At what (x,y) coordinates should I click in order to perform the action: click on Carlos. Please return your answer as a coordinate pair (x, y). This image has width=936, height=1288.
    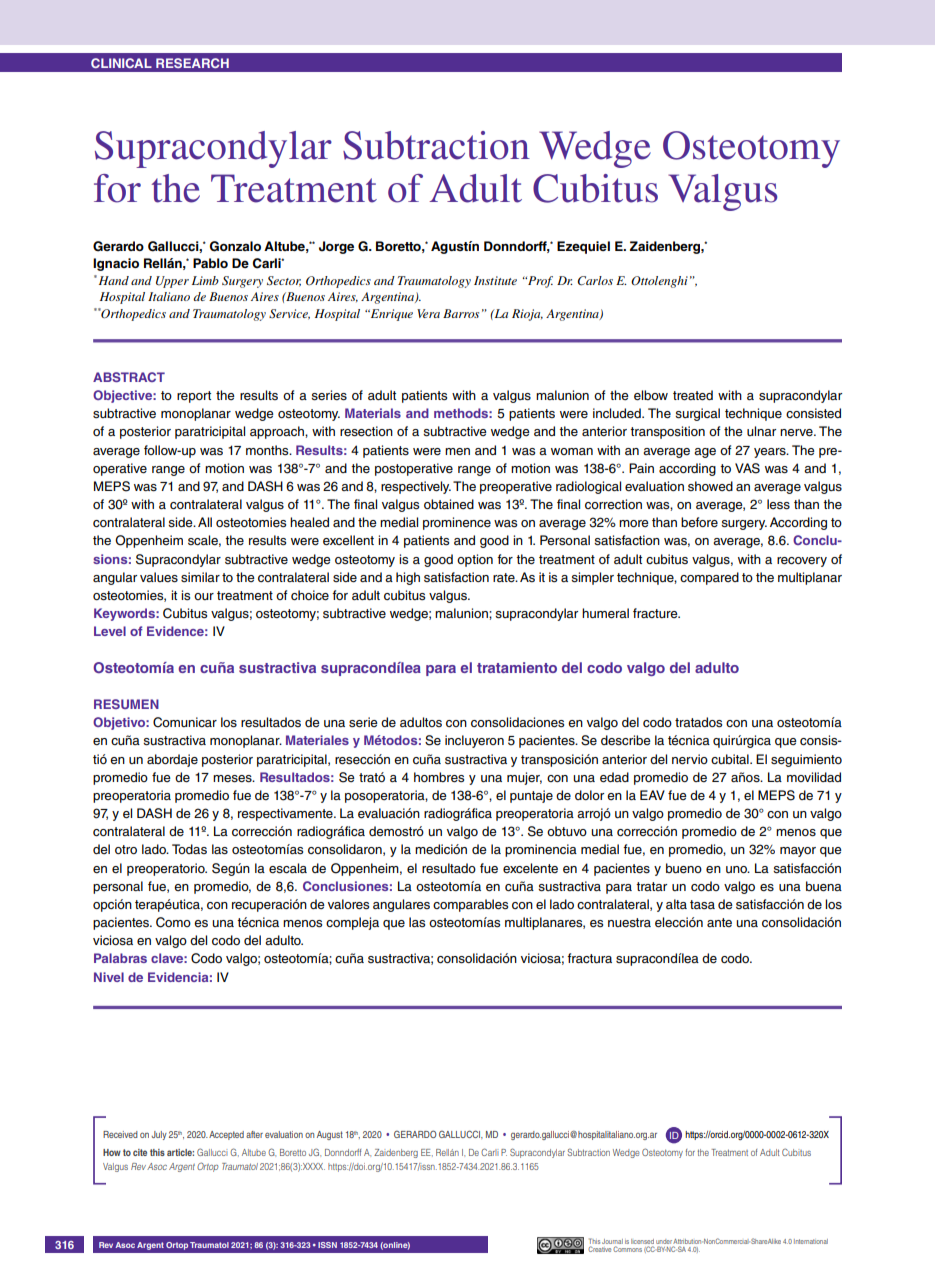
    Looking at the image, I should click on (595, 281).
